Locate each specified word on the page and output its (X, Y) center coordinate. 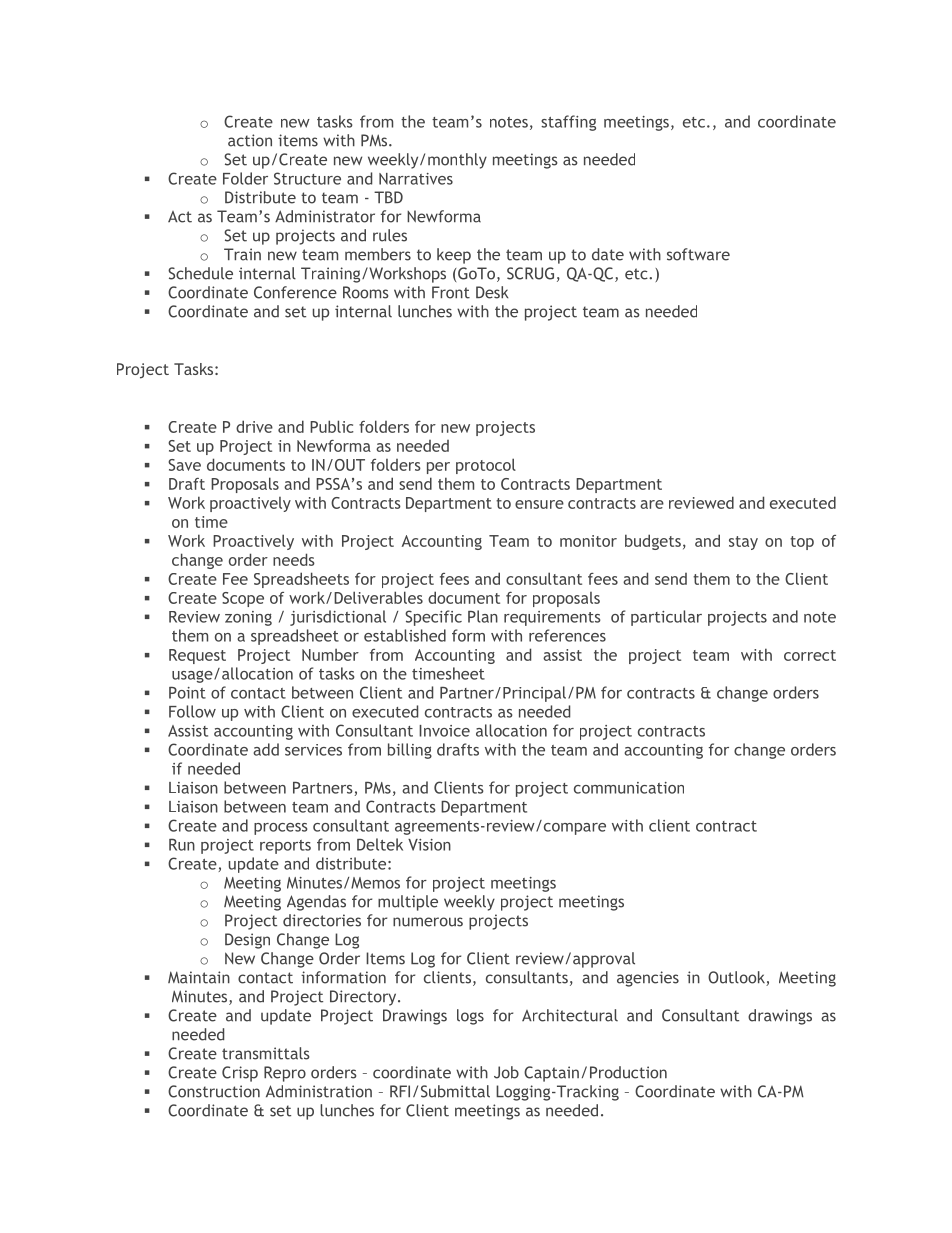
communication (629, 788)
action (250, 140)
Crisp (240, 1074)
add (266, 749)
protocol (486, 466)
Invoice (444, 731)
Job (506, 1072)
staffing (568, 123)
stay (743, 543)
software (698, 254)
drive (254, 426)
